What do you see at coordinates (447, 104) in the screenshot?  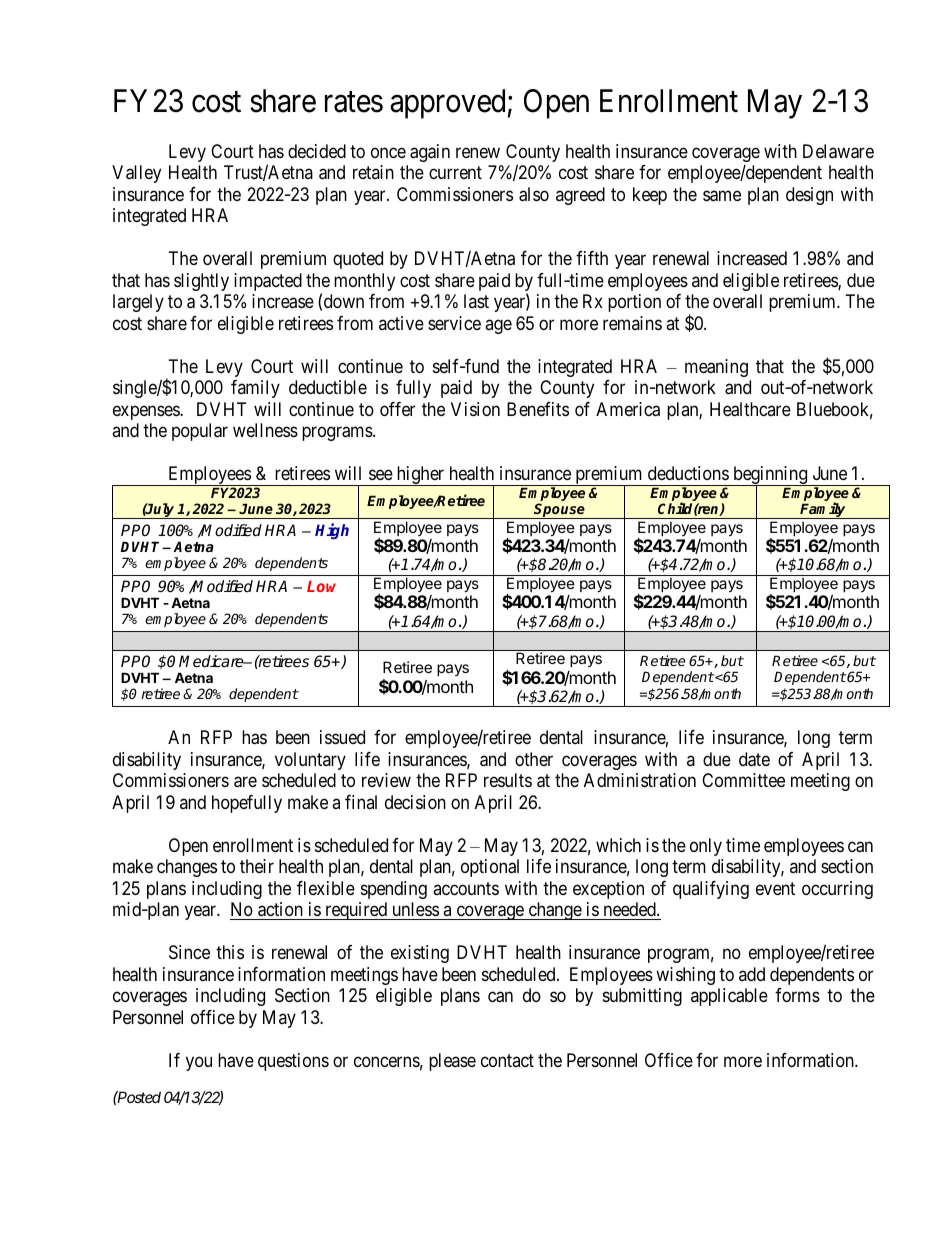 I see `approved` at bounding box center [447, 104].
